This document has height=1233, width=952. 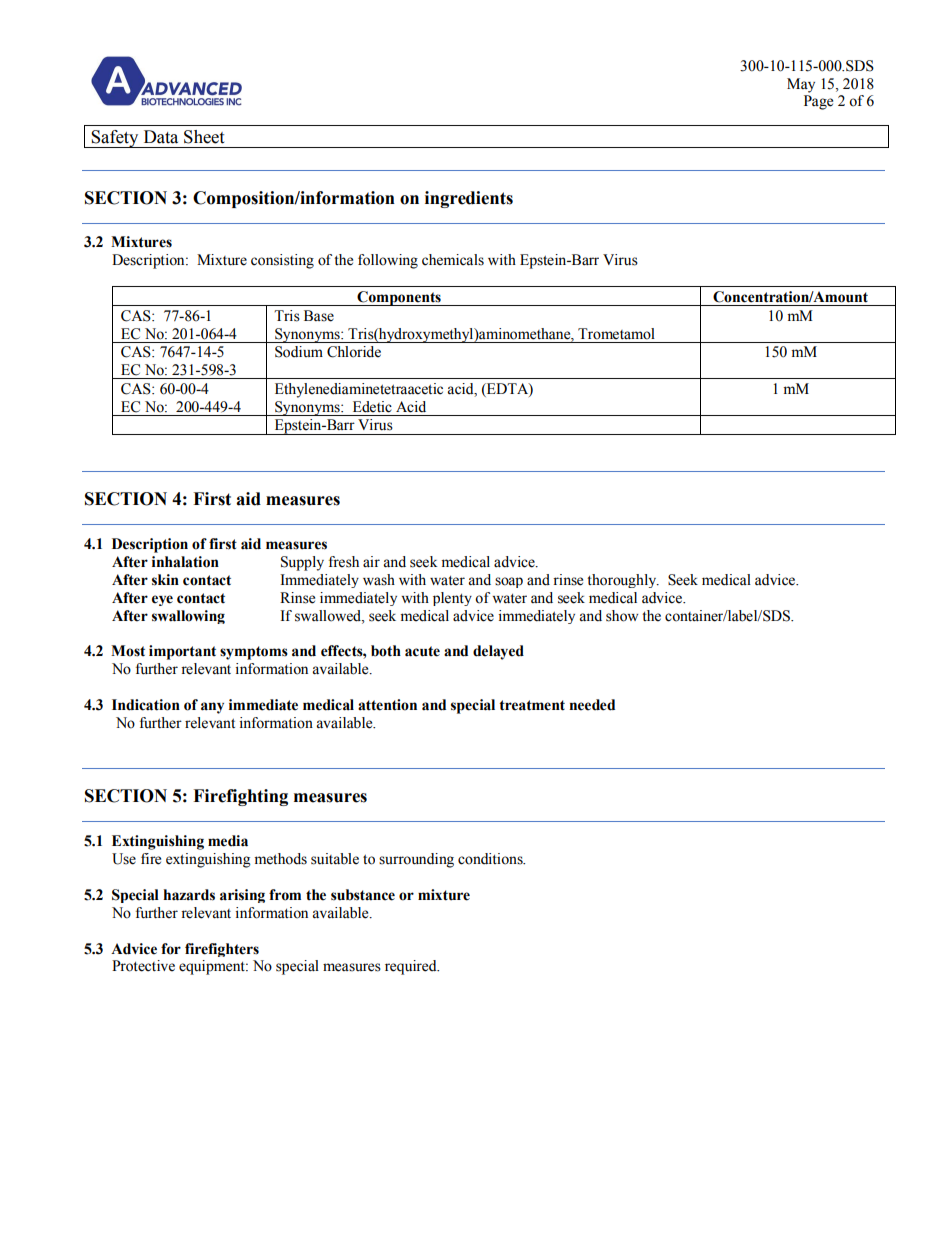 I want to click on thoroughly, so click(x=623, y=581).
